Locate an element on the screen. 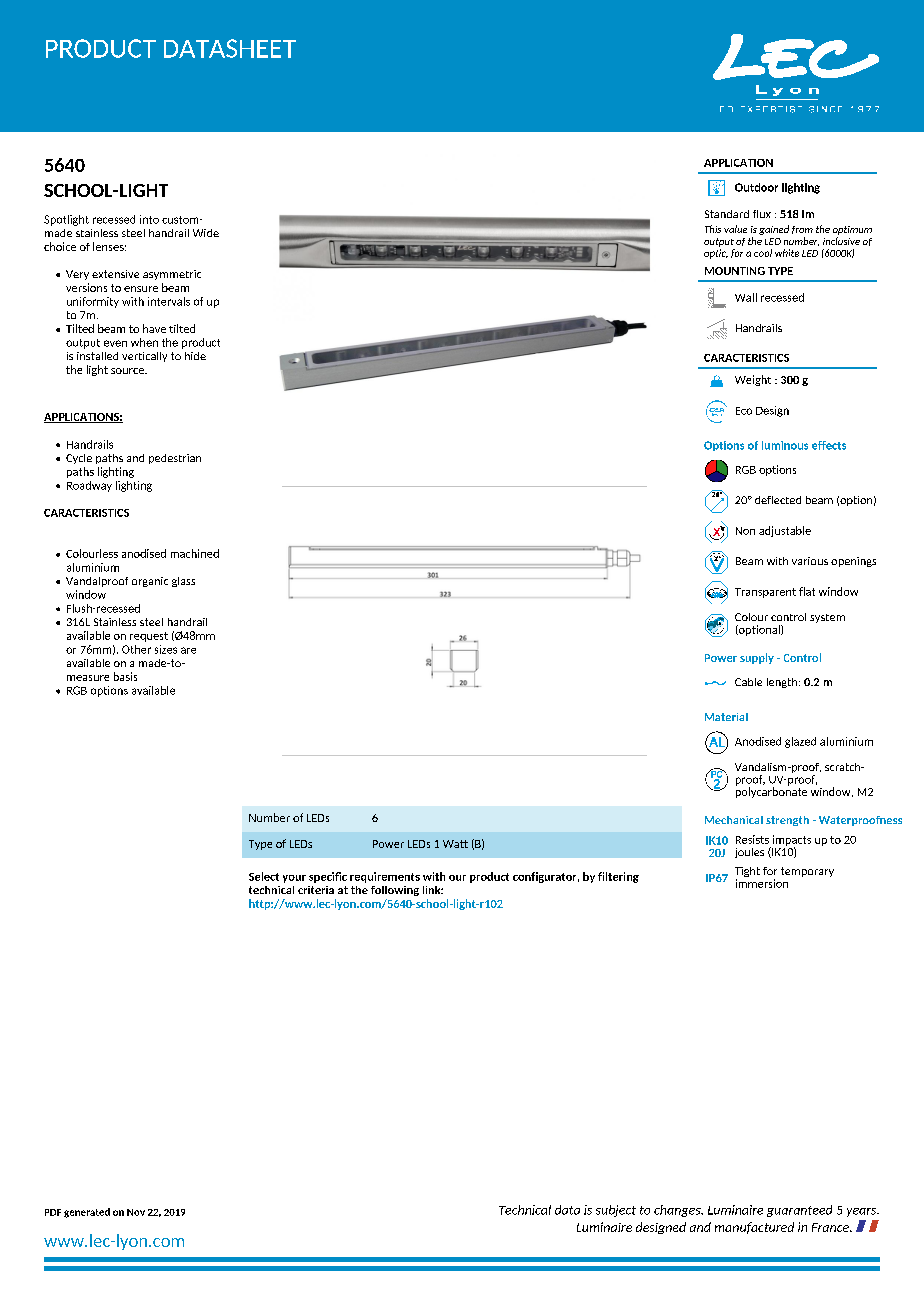 The width and height of the screenshot is (924, 1308). Other is located at coordinates (136, 649).
